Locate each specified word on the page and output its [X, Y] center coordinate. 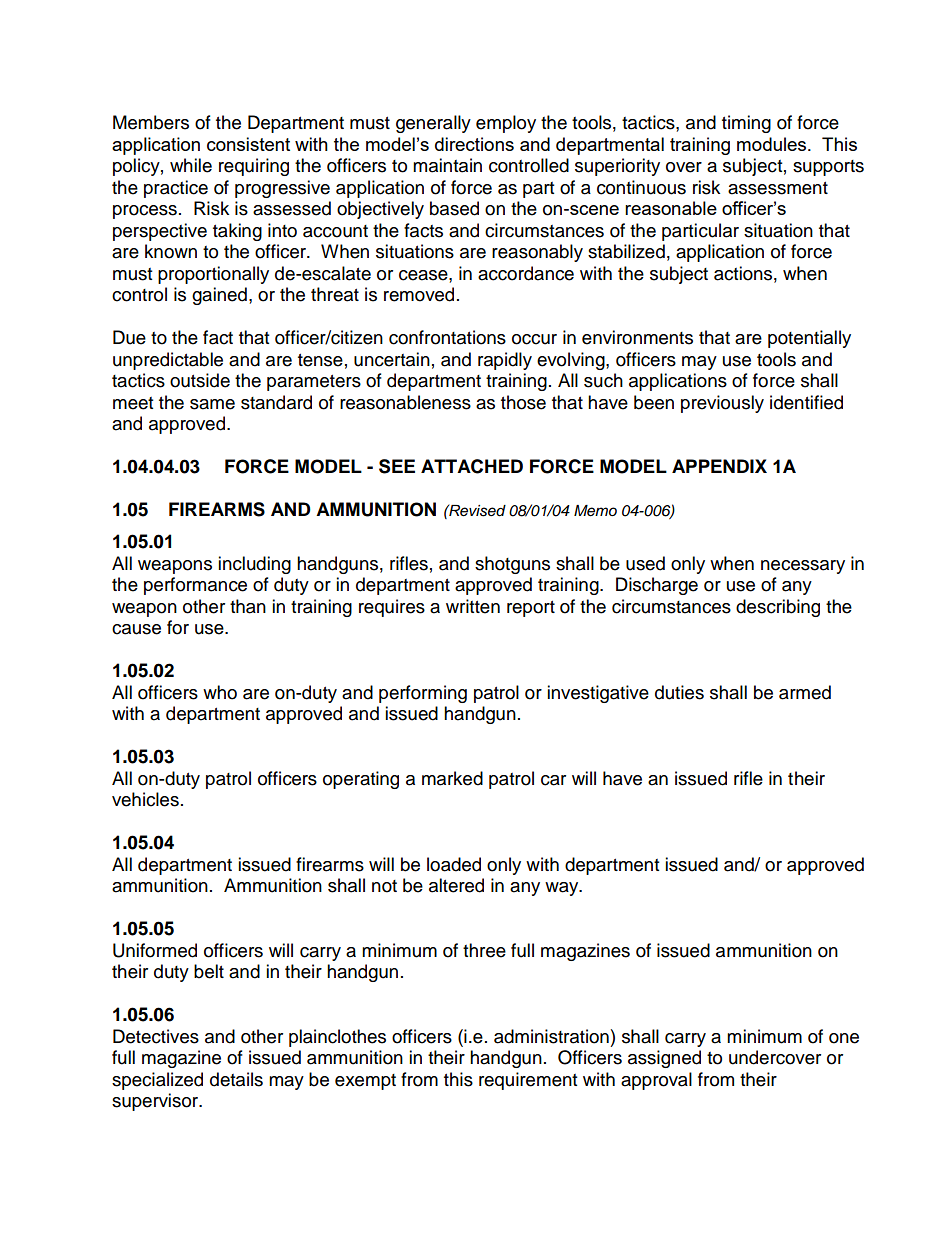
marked [452, 778]
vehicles [145, 799]
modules [773, 144]
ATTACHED [472, 466]
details [236, 1079]
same [212, 404]
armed [805, 692]
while [191, 165]
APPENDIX [719, 466]
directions [474, 144]
